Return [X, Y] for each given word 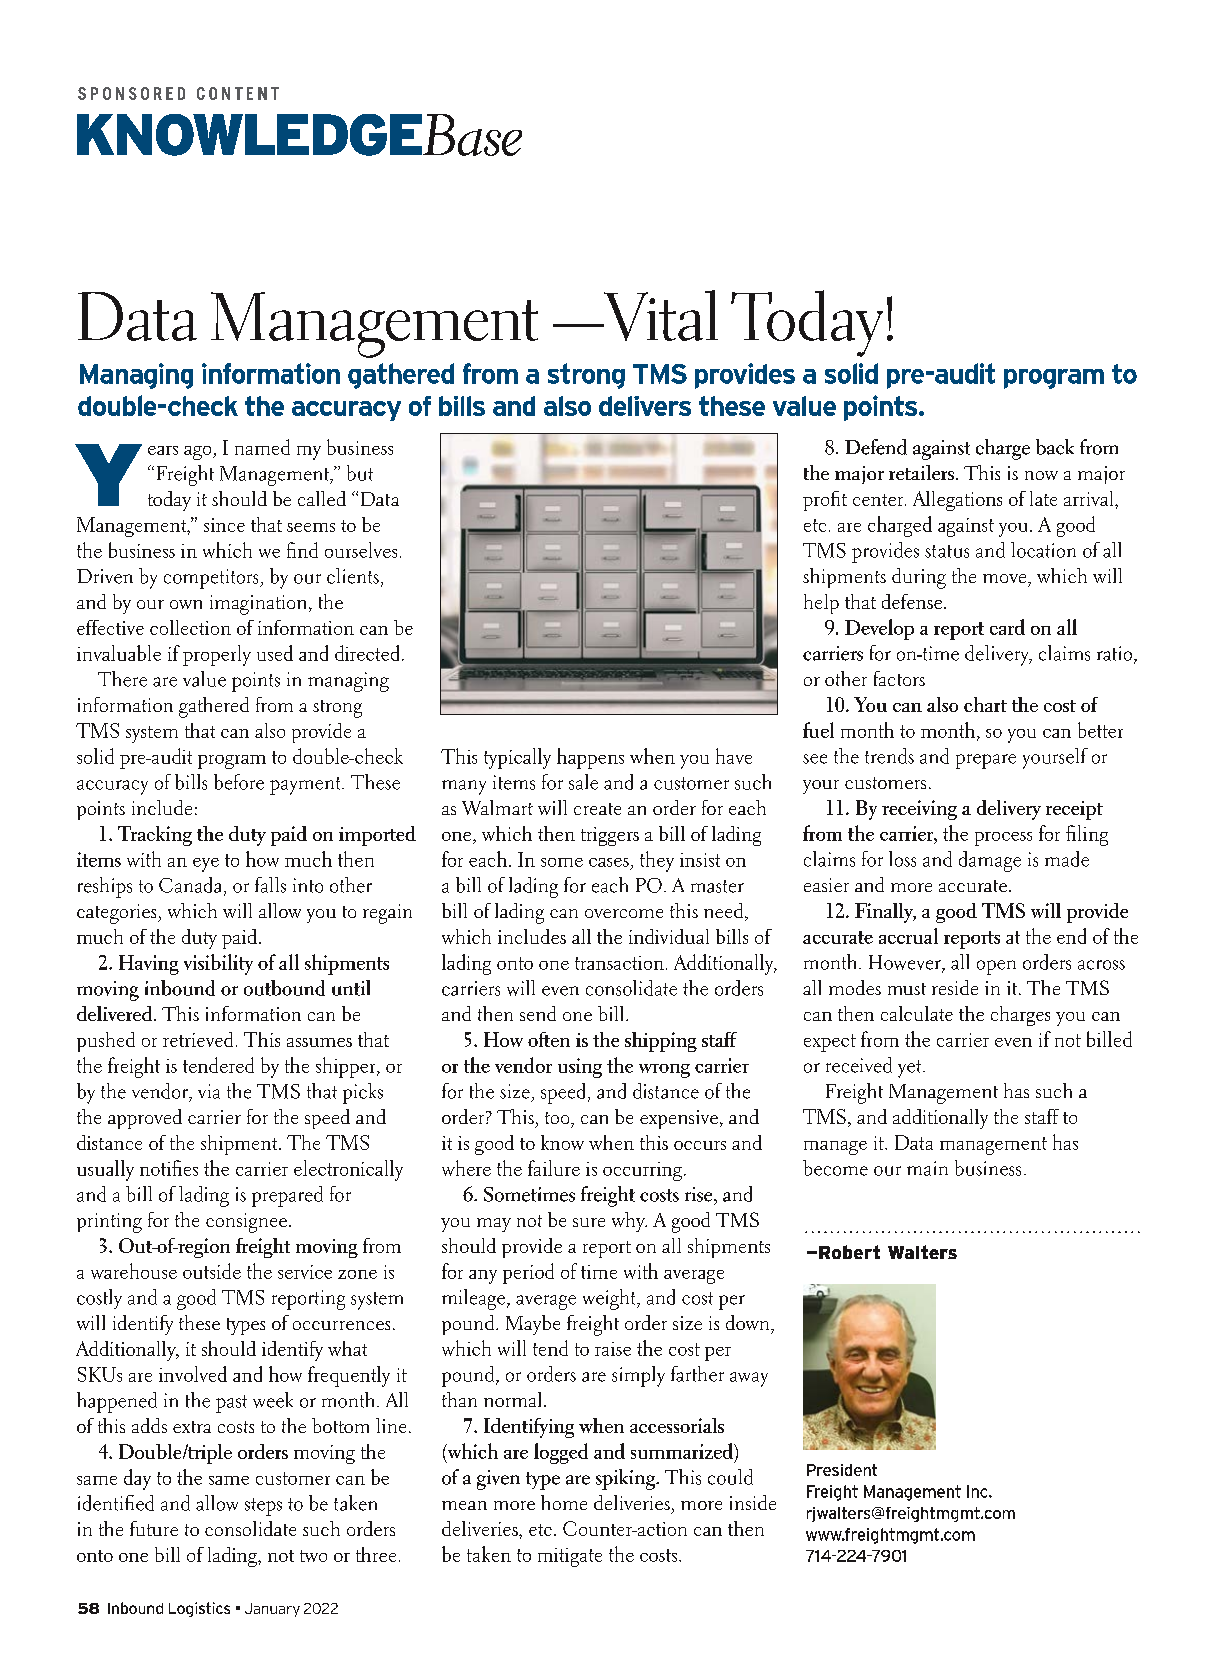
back [1055, 447]
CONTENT [238, 93]
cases [609, 862]
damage [990, 861]
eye [206, 865]
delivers [645, 406]
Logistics [199, 1609]
